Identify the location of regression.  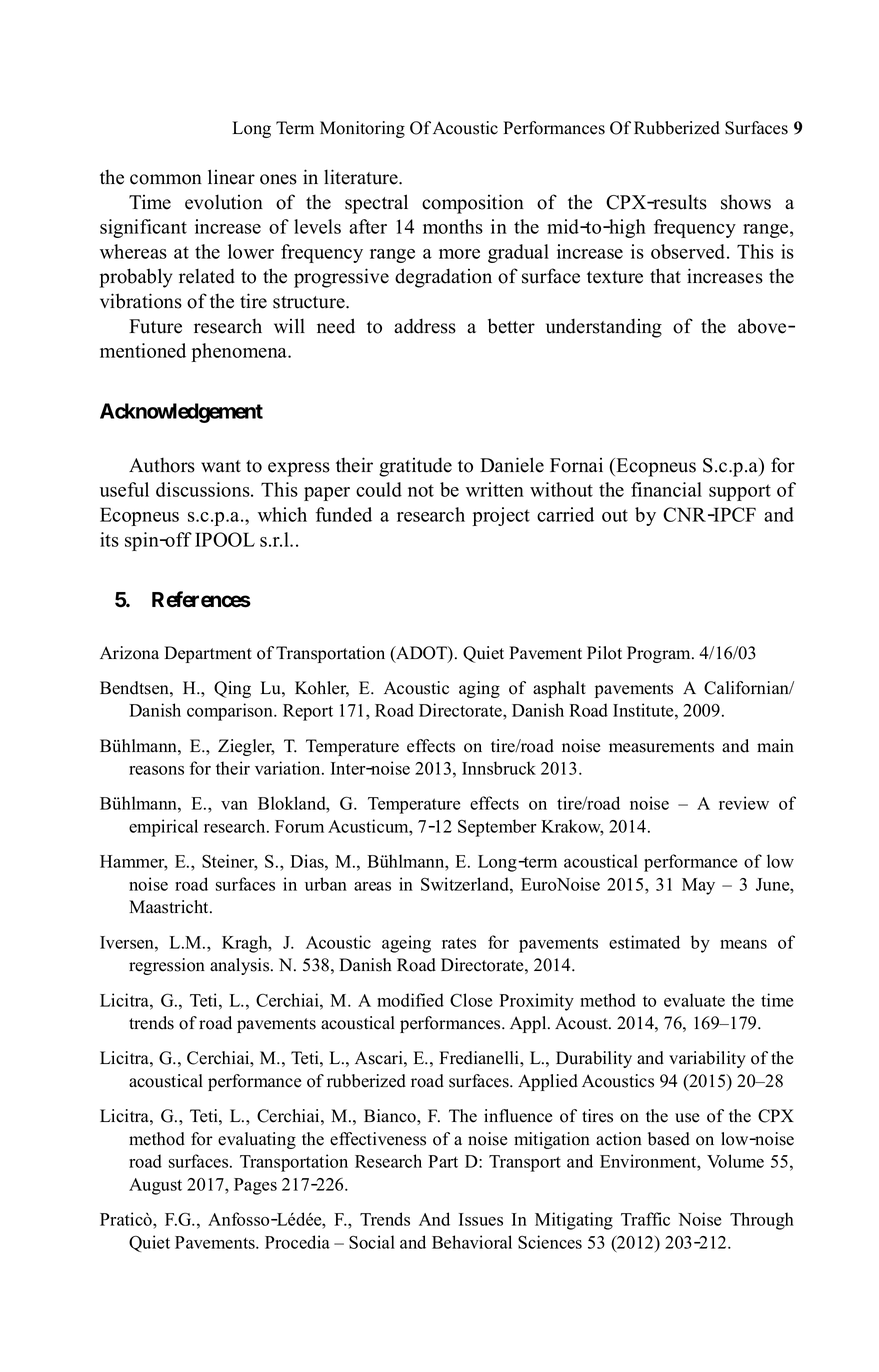
(167, 966).
